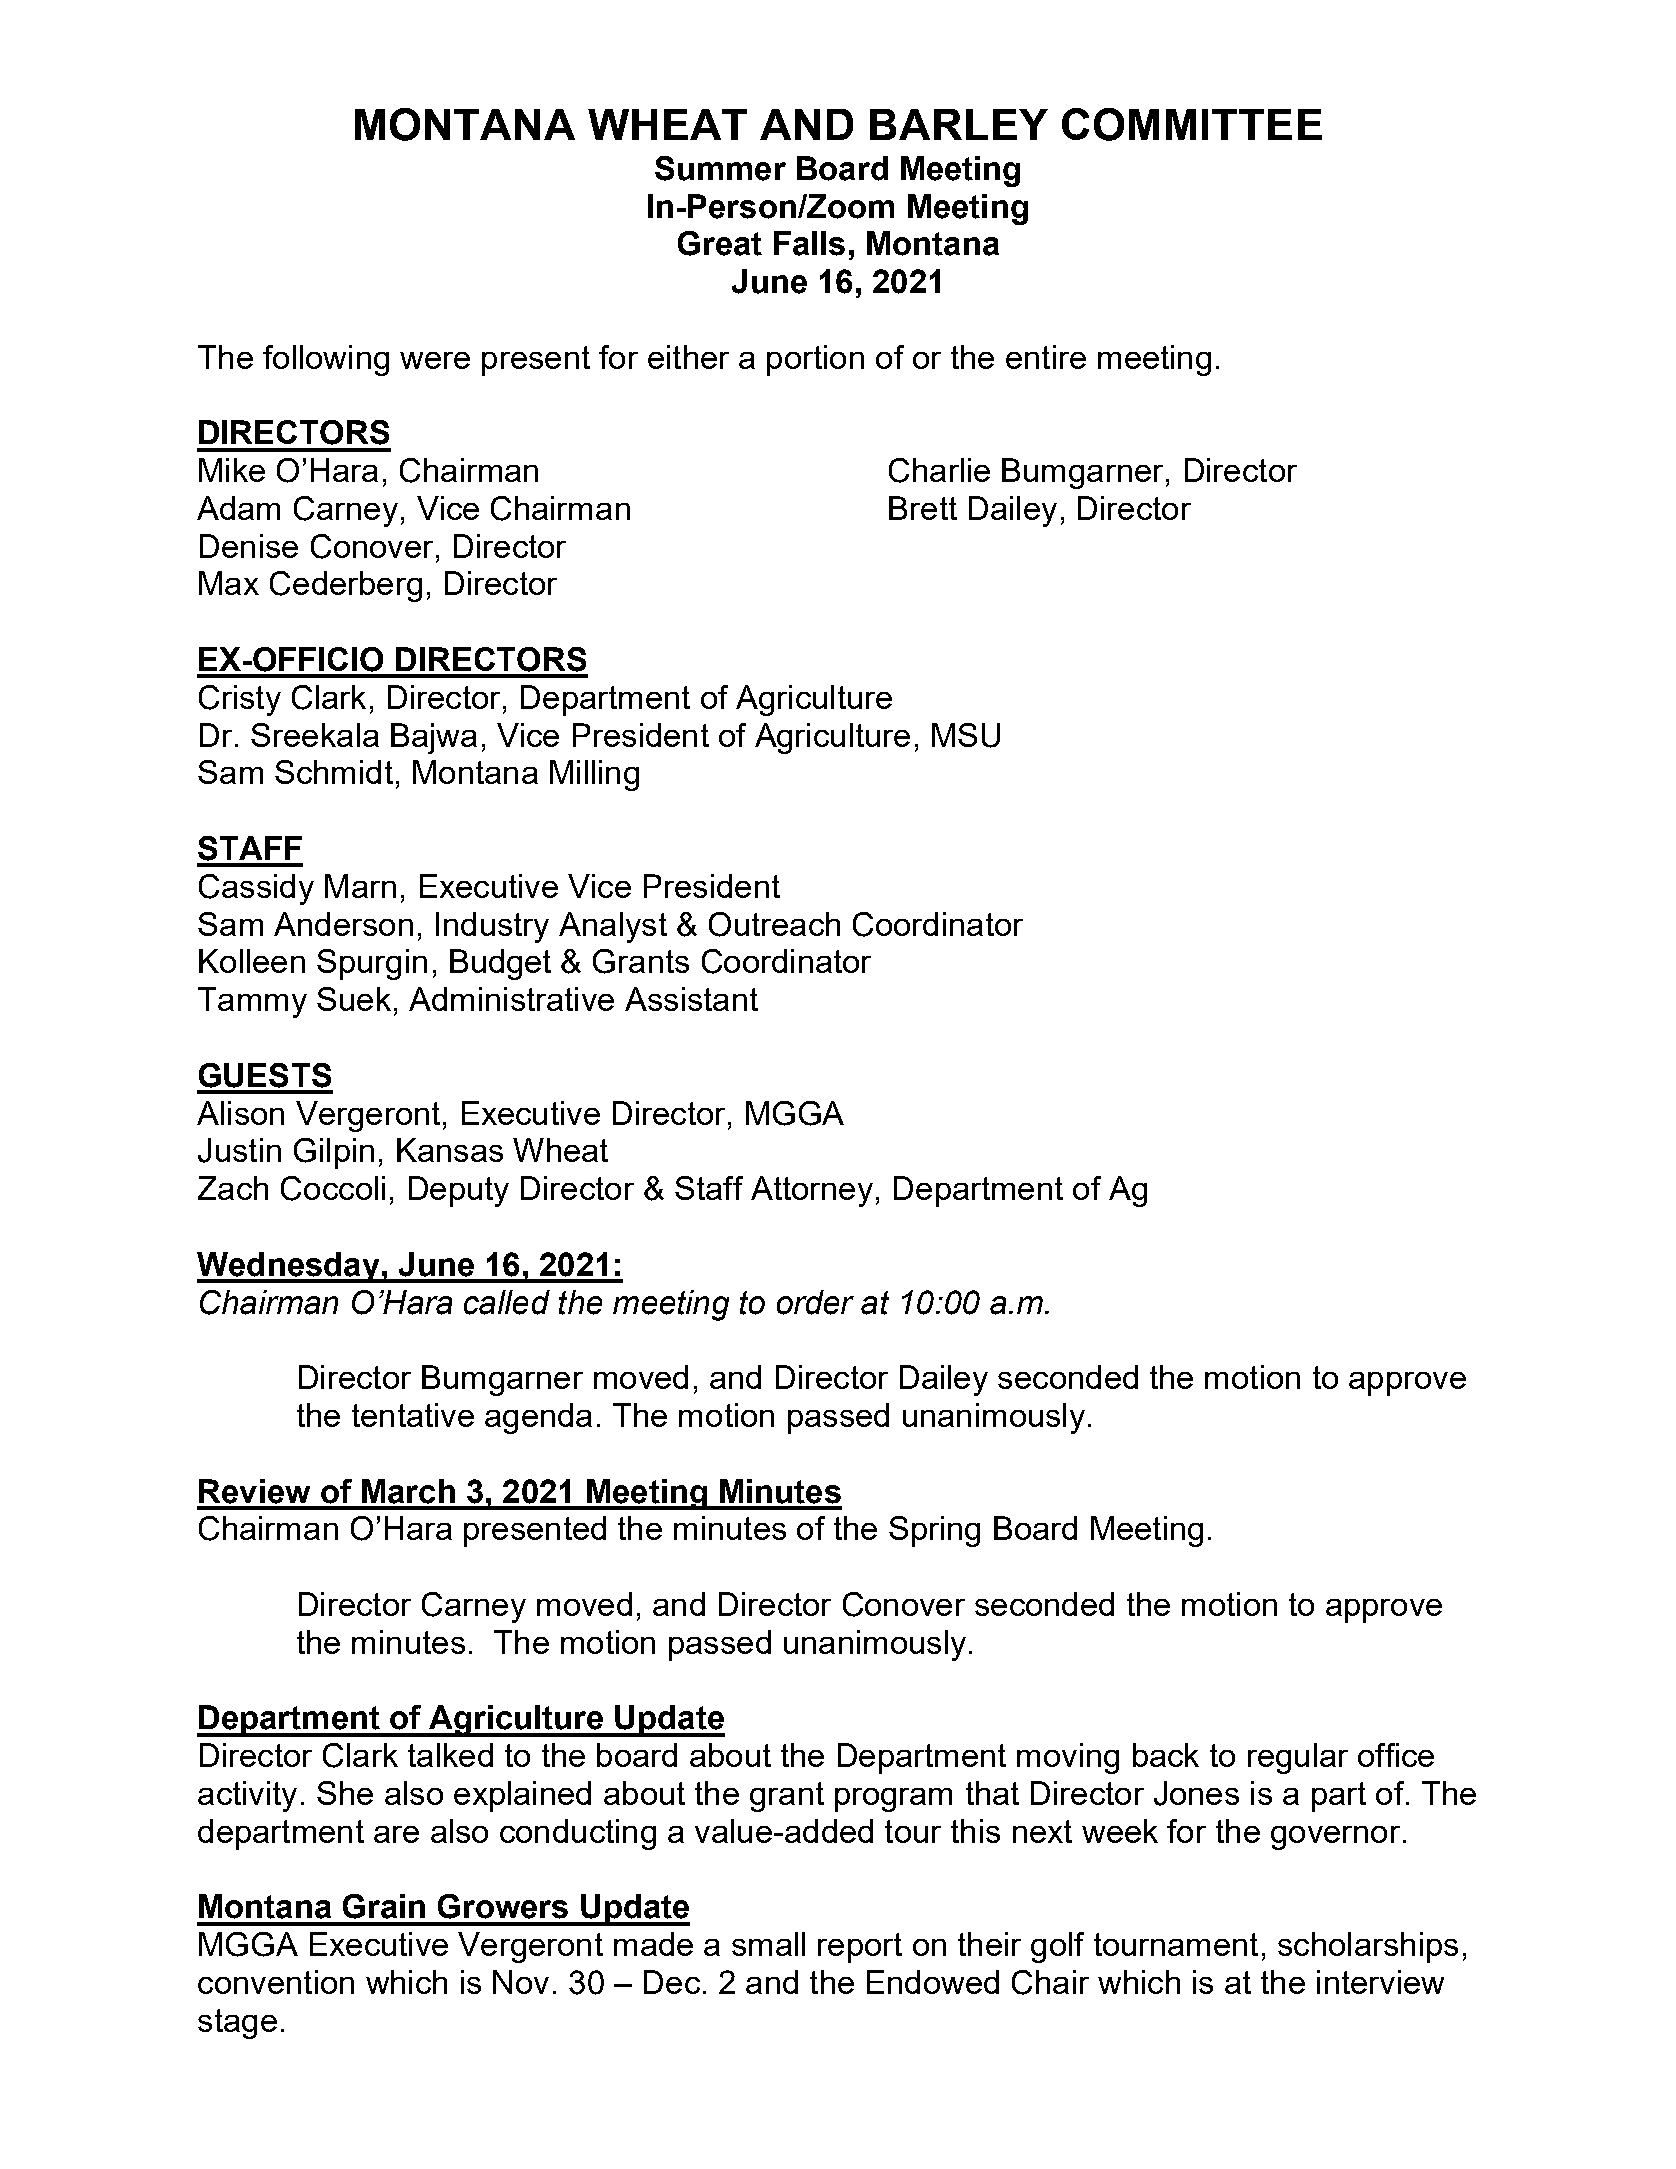 This screenshot has height=2169, width=1676. Describe the element at coordinates (326, 360) in the screenshot. I see `following` at that location.
